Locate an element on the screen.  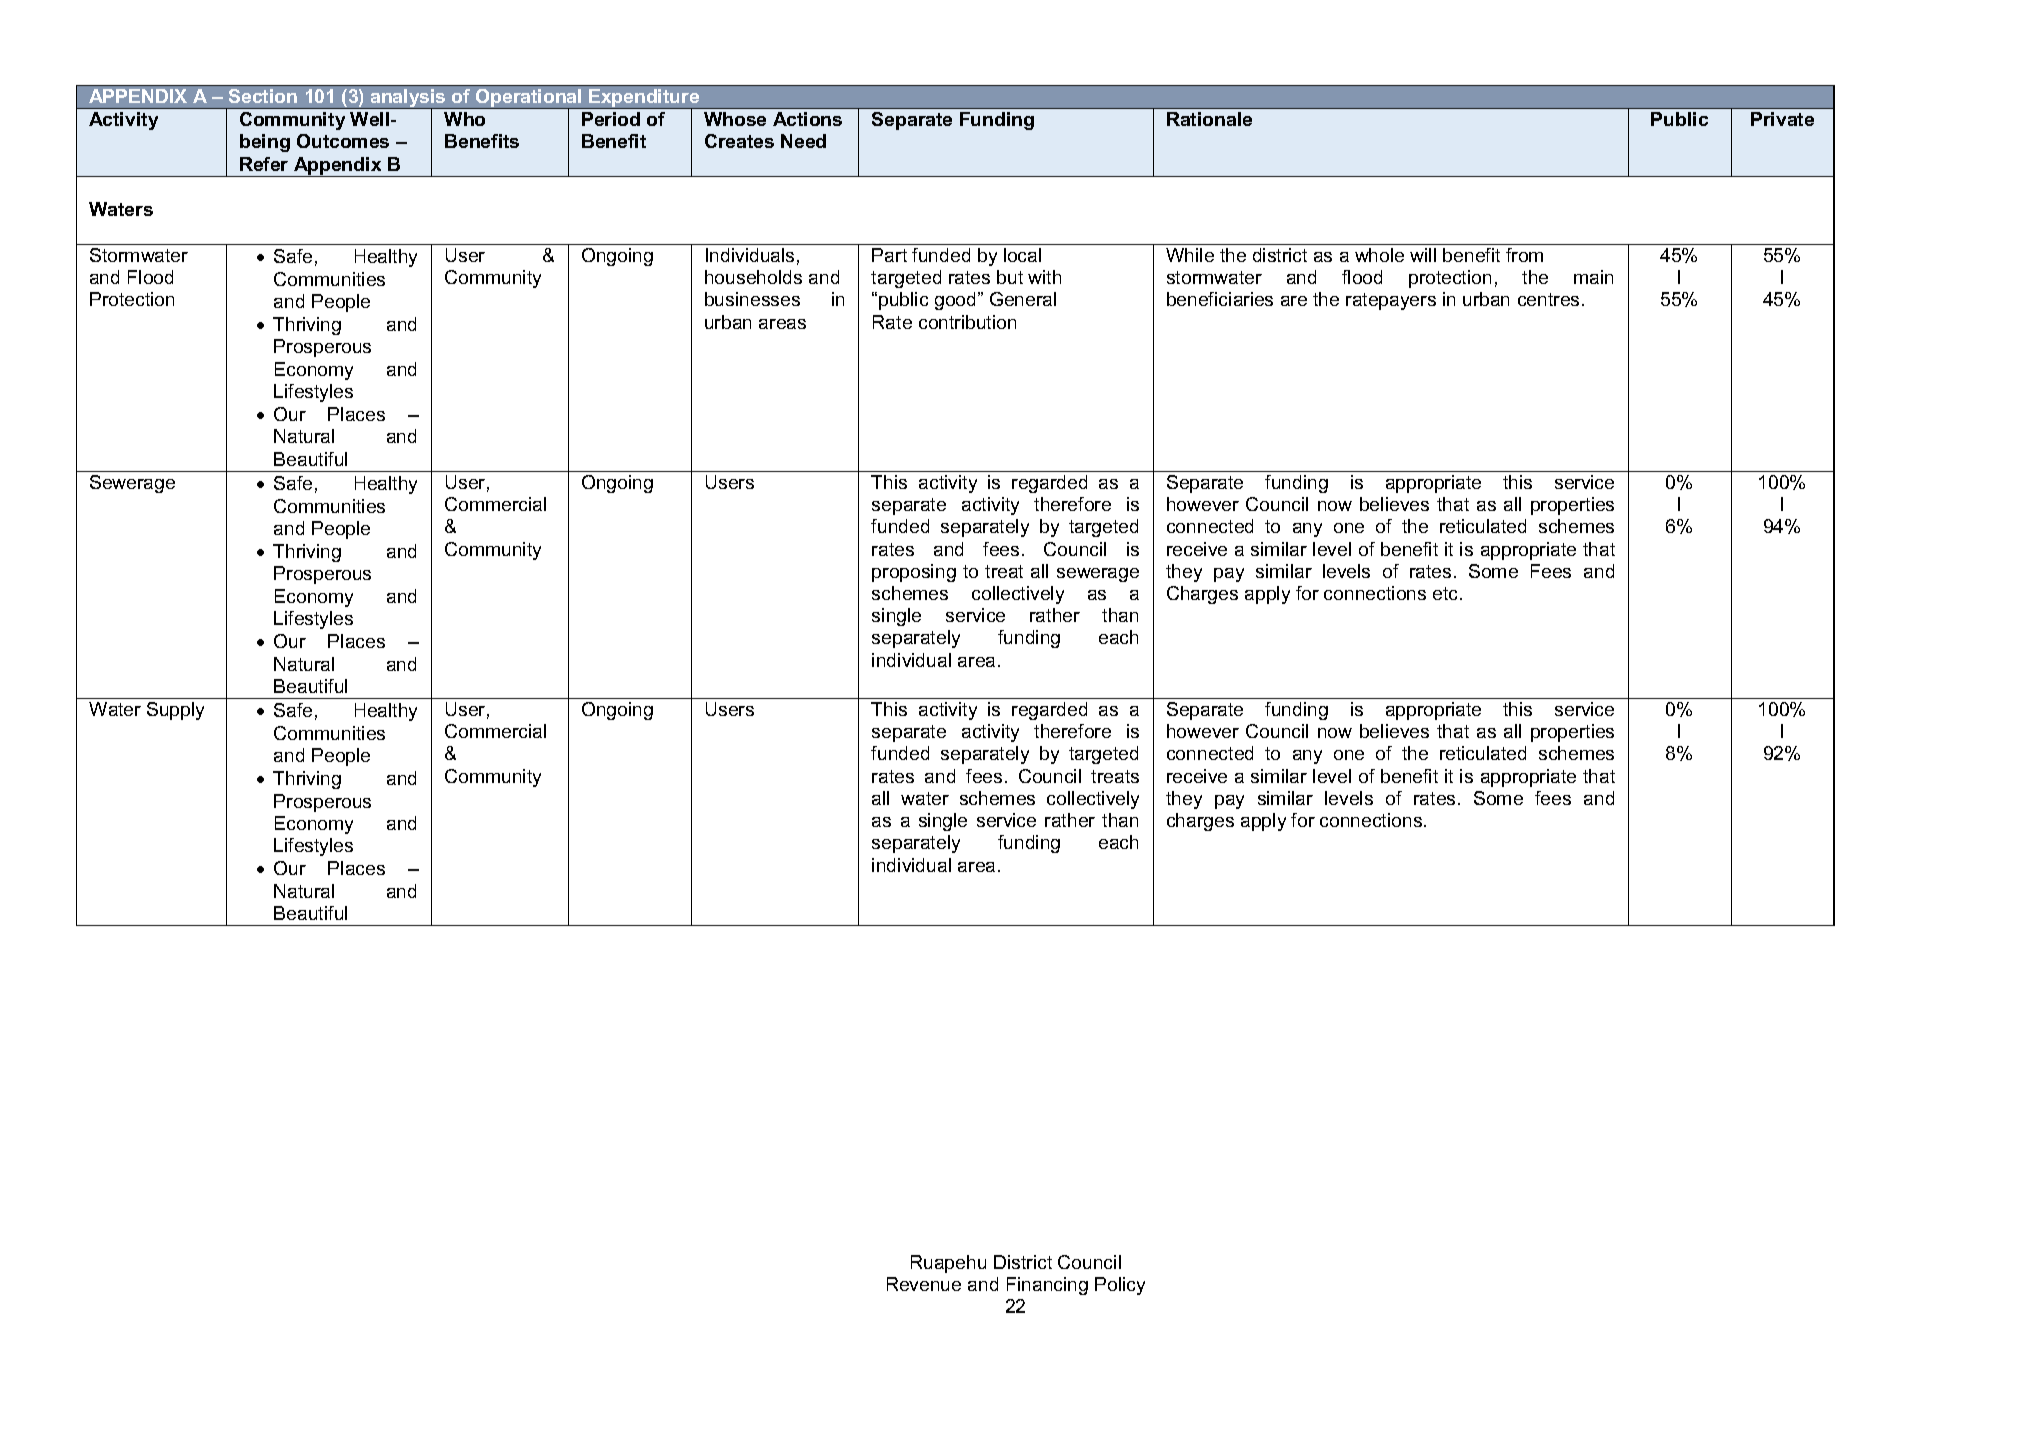
contribution is located at coordinates (967, 322).
